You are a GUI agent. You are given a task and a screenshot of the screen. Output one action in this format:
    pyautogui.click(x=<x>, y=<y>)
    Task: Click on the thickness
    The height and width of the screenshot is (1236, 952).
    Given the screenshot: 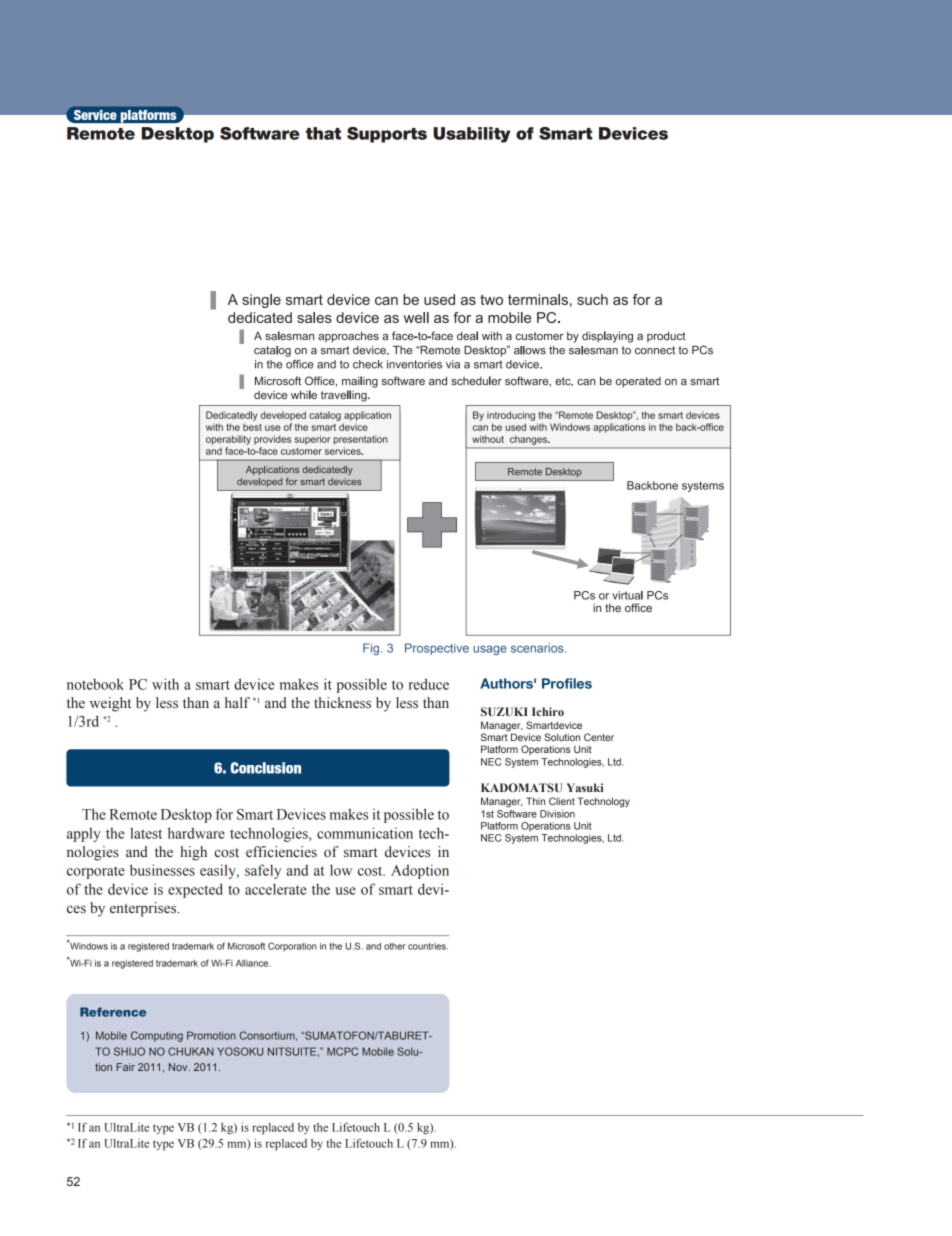 What is the action you would take?
    pyautogui.click(x=342, y=703)
